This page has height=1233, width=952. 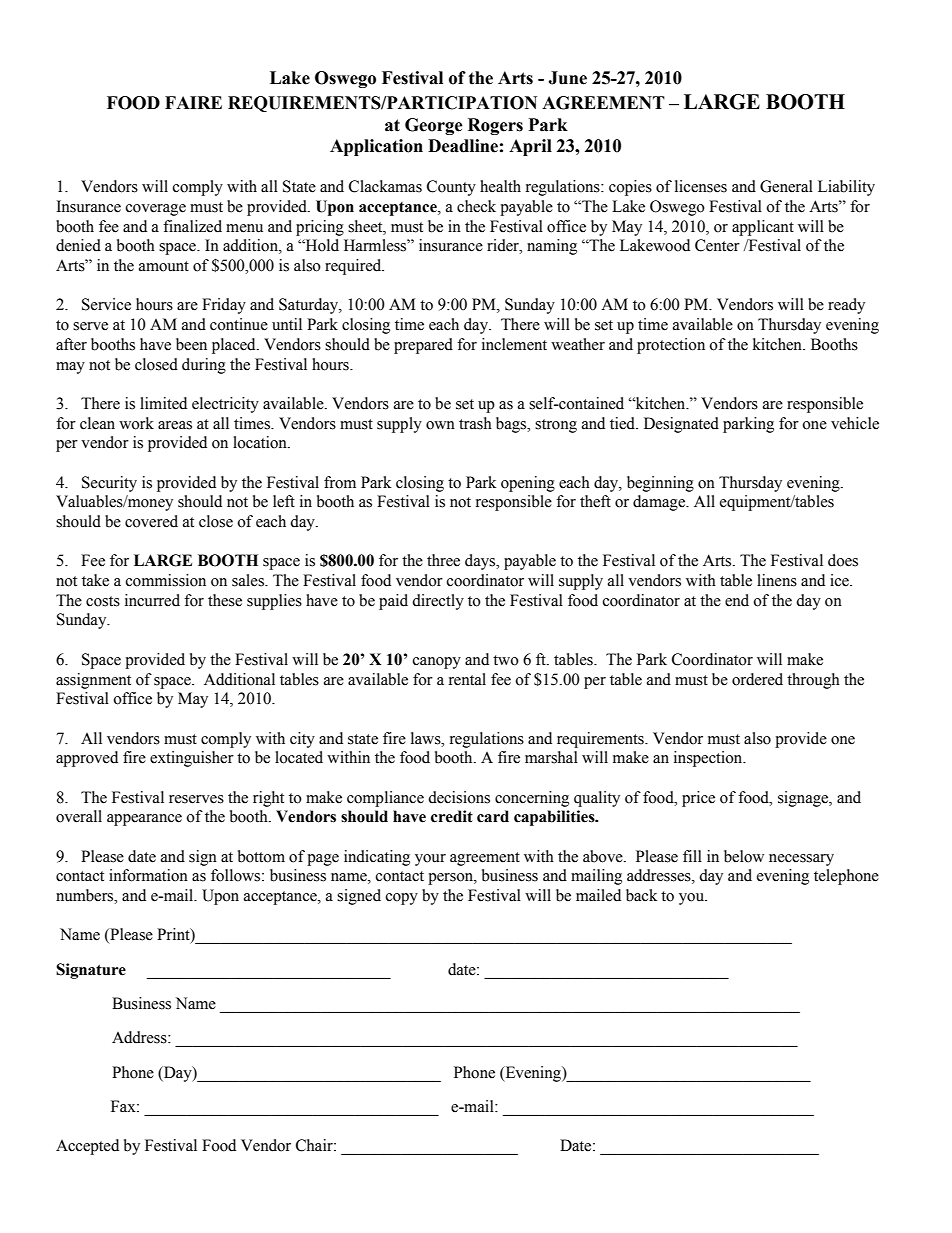 I want to click on incurred, so click(x=152, y=600).
